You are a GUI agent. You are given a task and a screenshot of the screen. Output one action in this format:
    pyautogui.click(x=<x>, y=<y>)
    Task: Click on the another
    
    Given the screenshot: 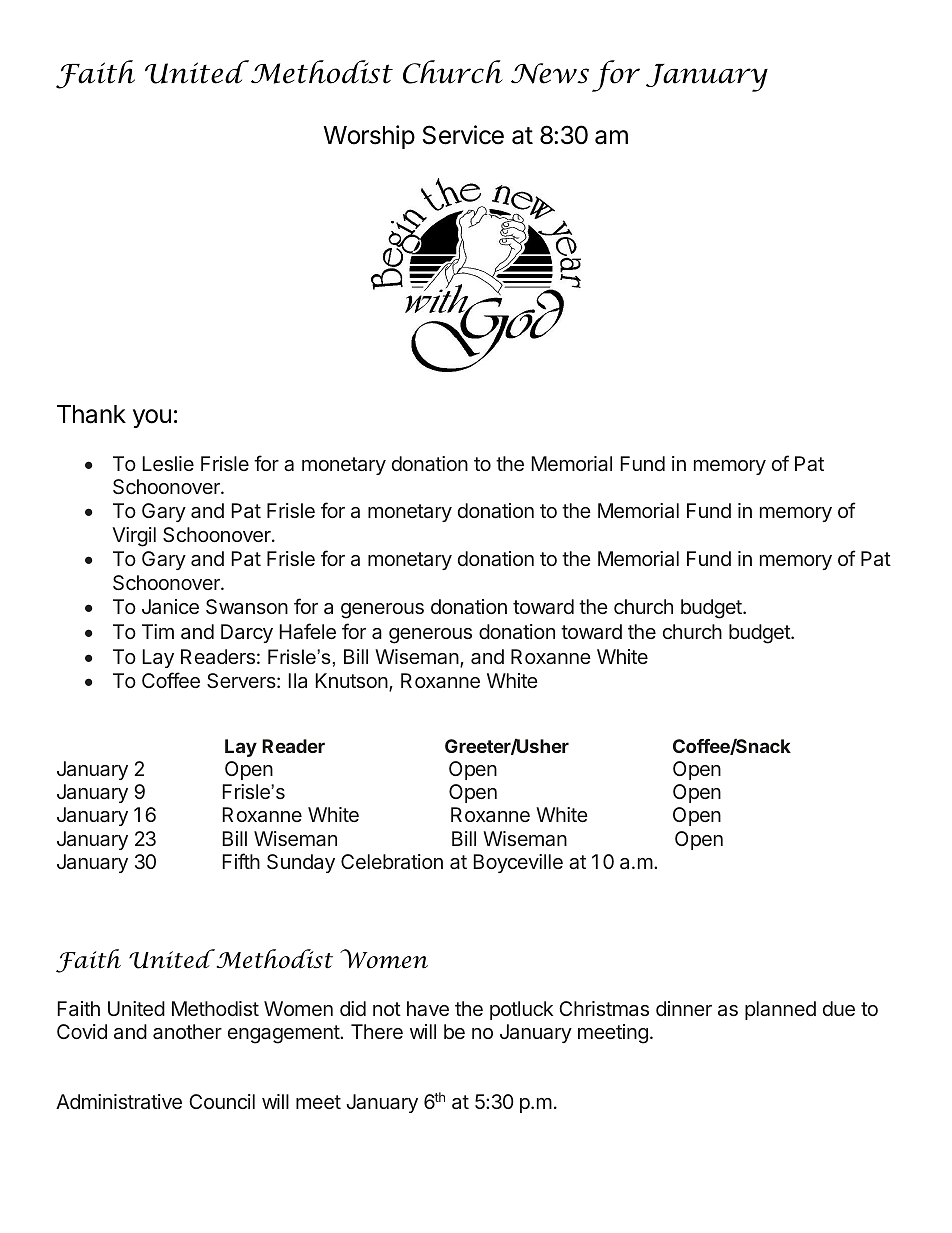 What is the action you would take?
    pyautogui.click(x=187, y=1031)
